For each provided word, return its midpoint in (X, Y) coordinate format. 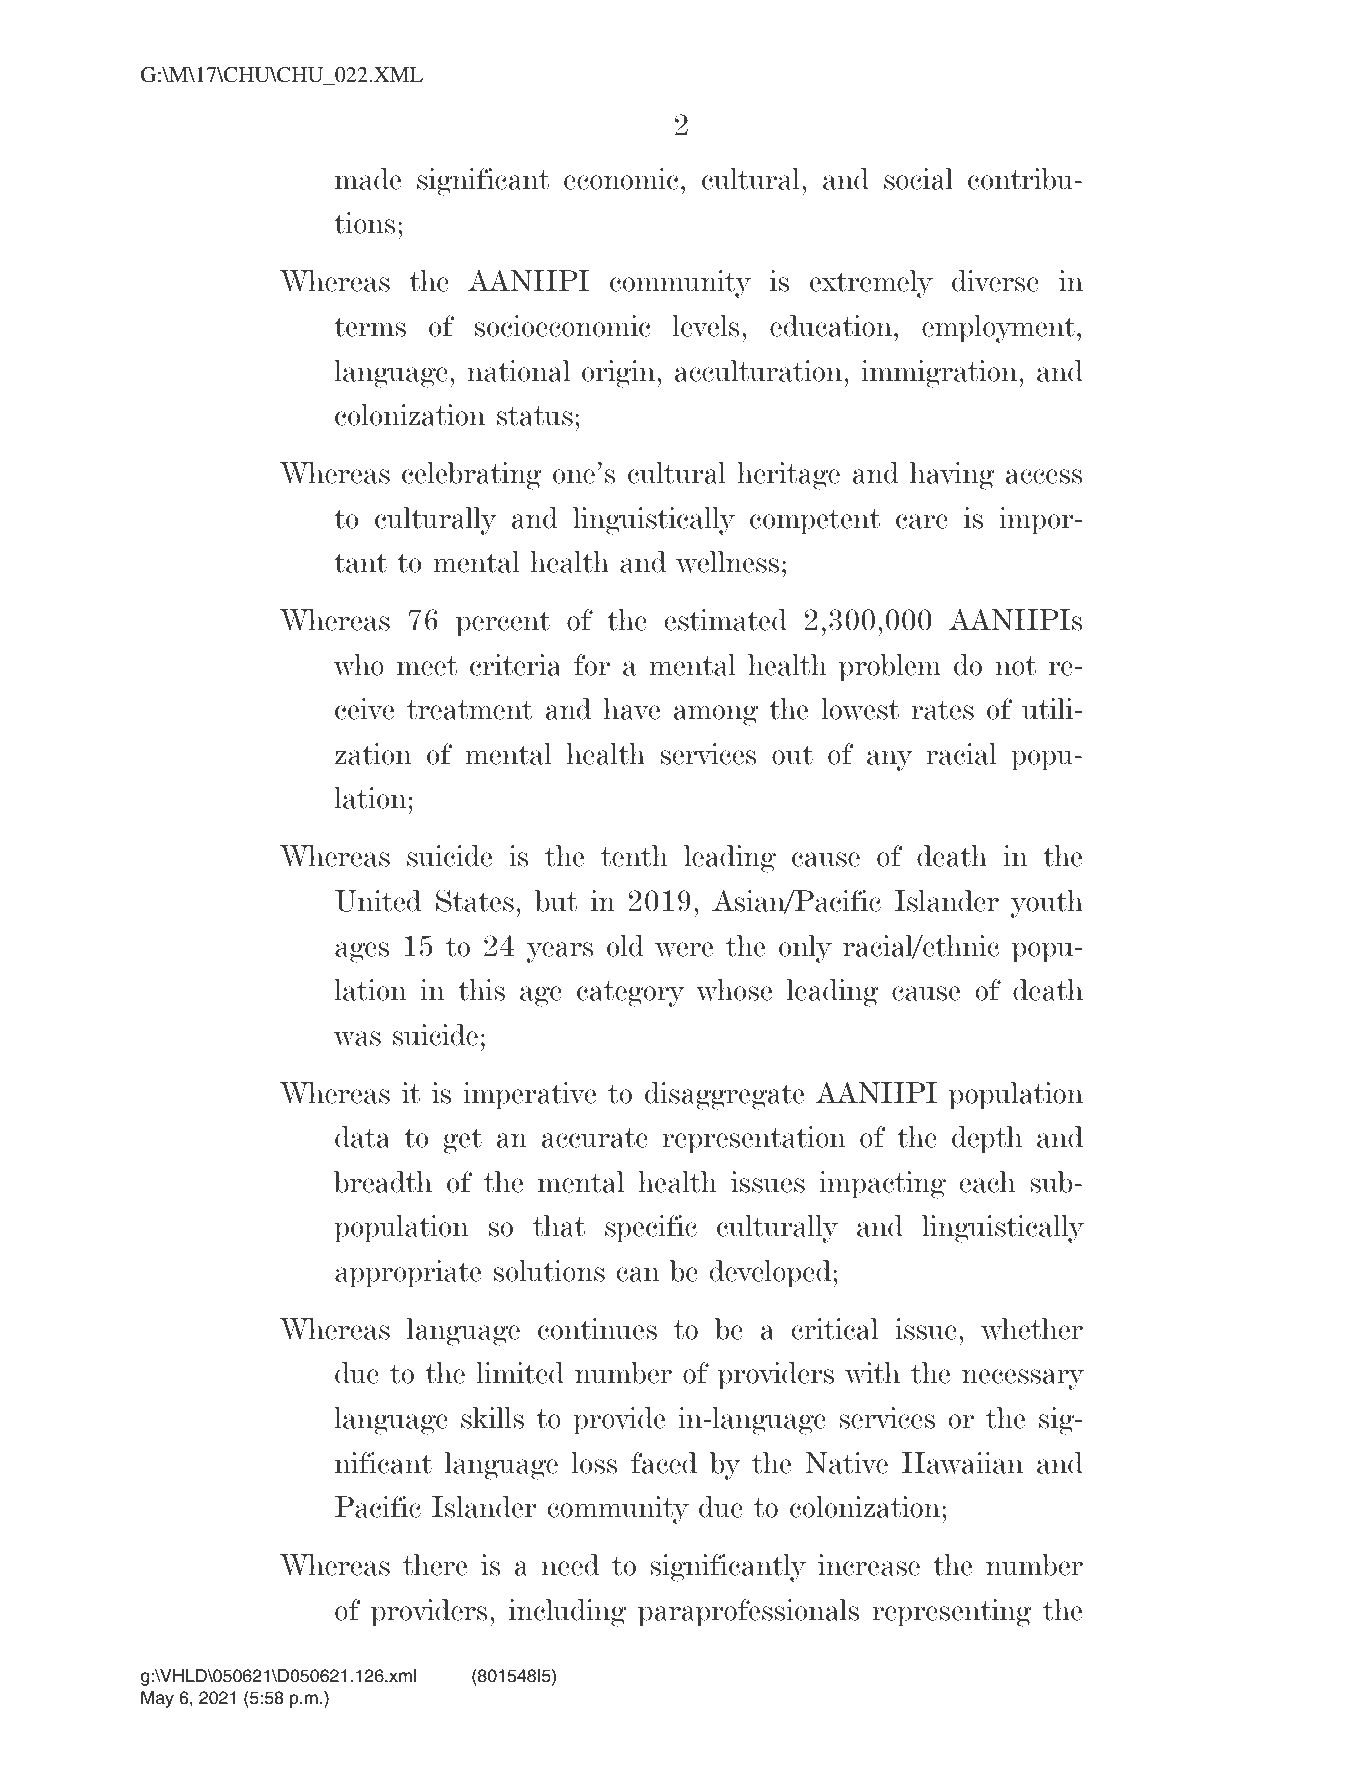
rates (942, 710)
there (435, 1565)
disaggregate (724, 1096)
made (368, 179)
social (918, 179)
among (716, 715)
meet (427, 666)
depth (987, 1140)
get (463, 1141)
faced (664, 1463)
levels (706, 326)
